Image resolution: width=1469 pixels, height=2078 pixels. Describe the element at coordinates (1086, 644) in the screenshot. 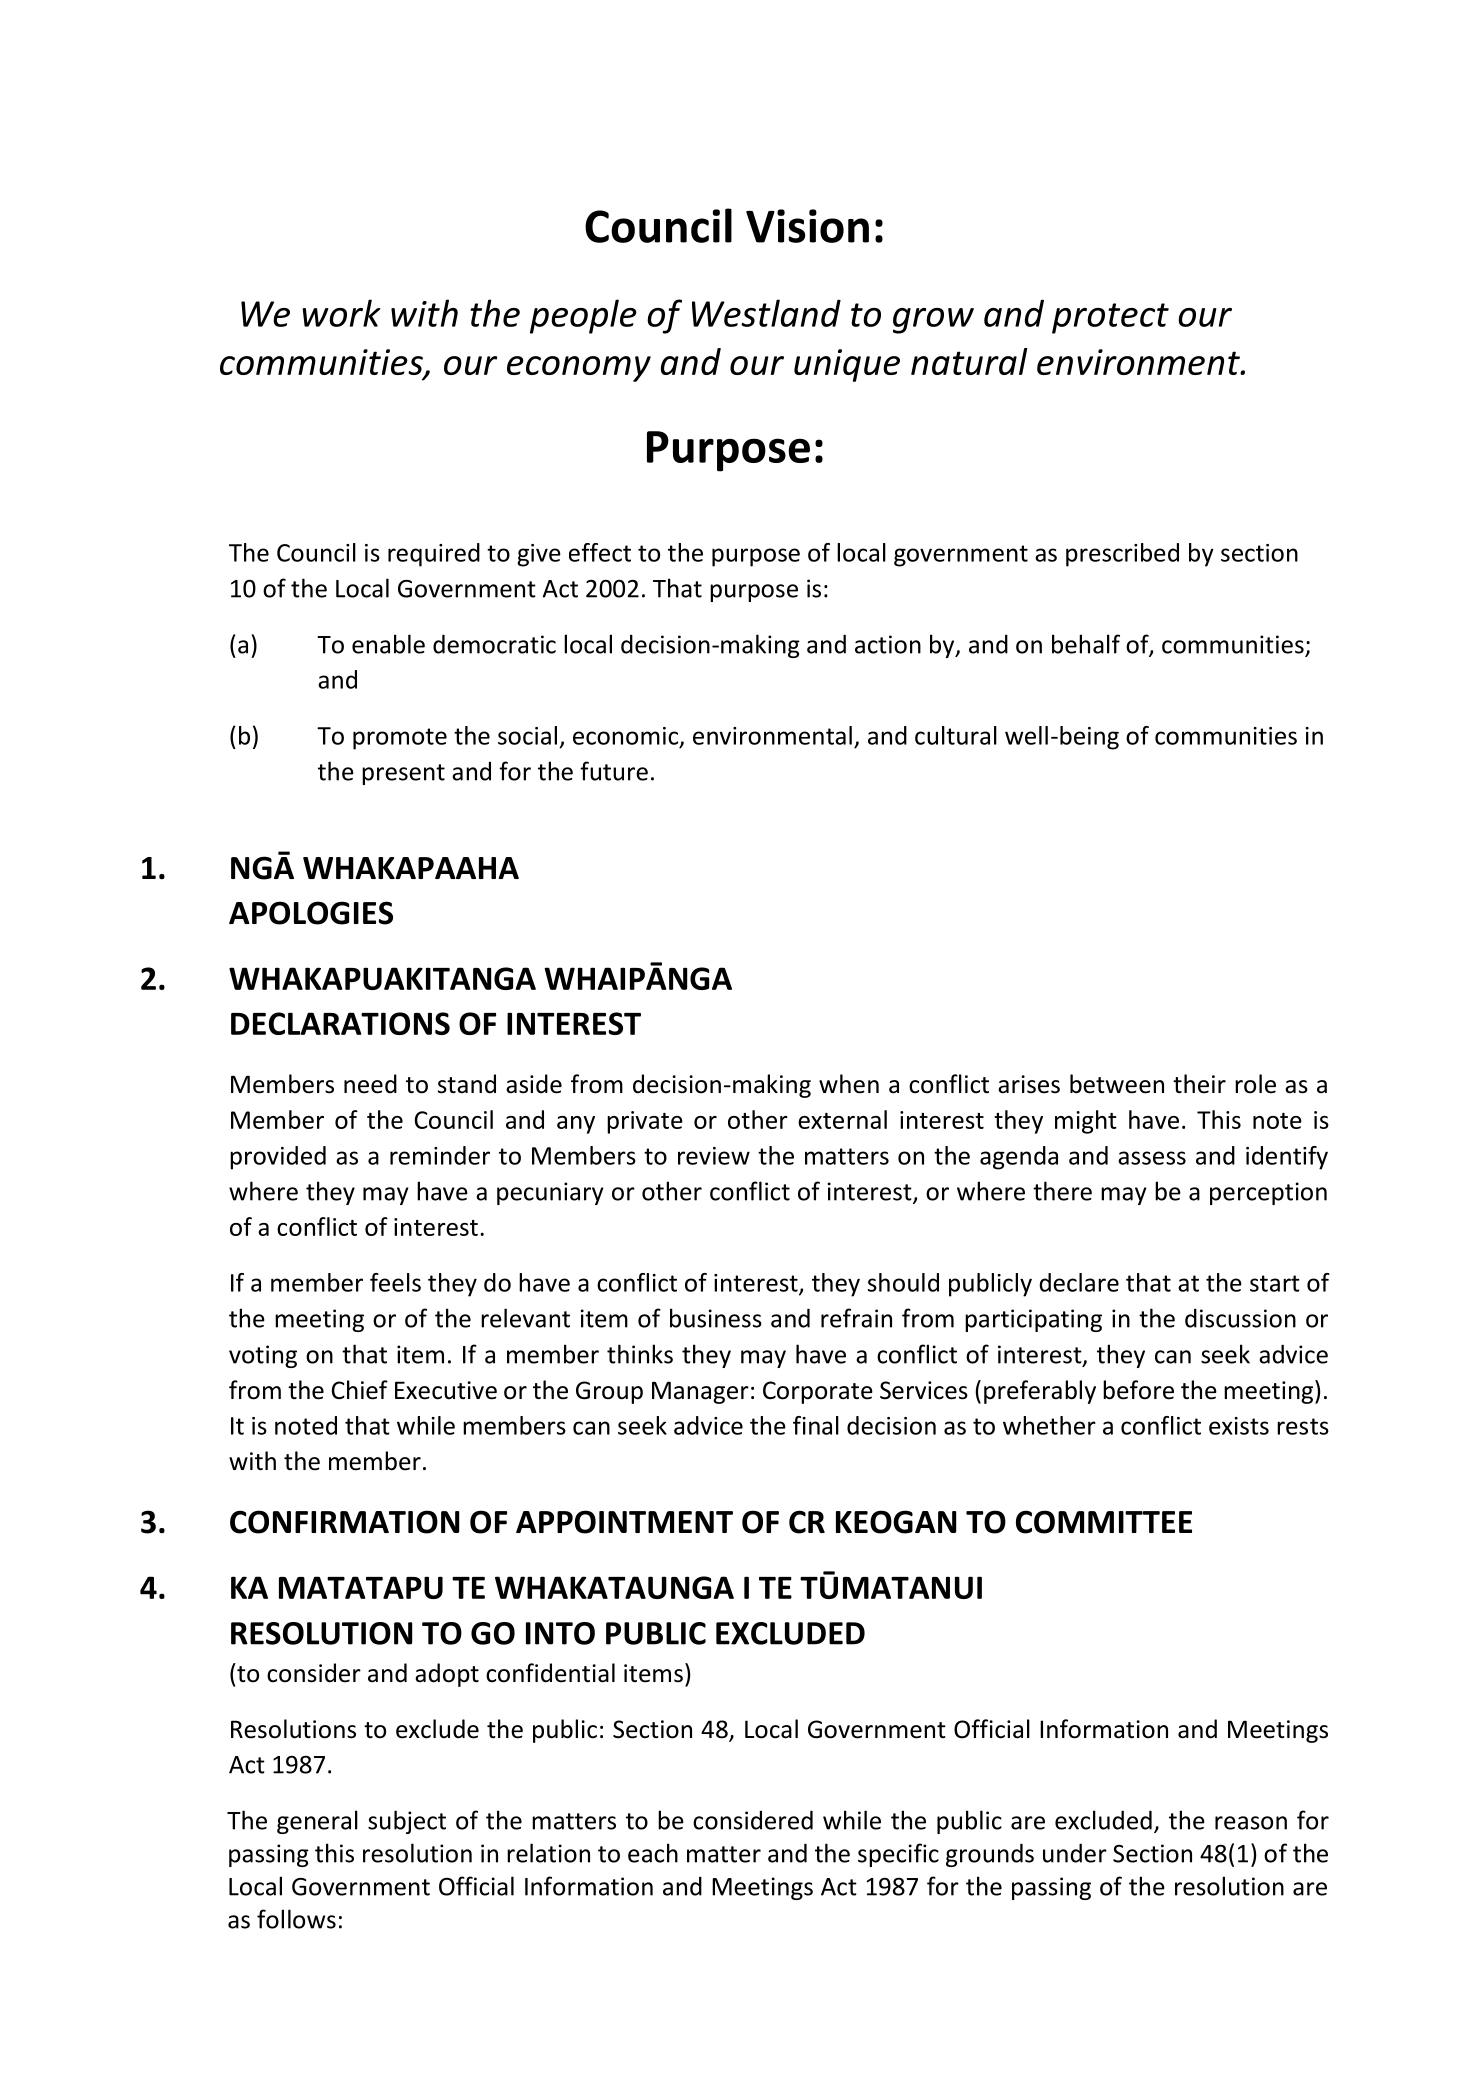

I see `behalf` at that location.
